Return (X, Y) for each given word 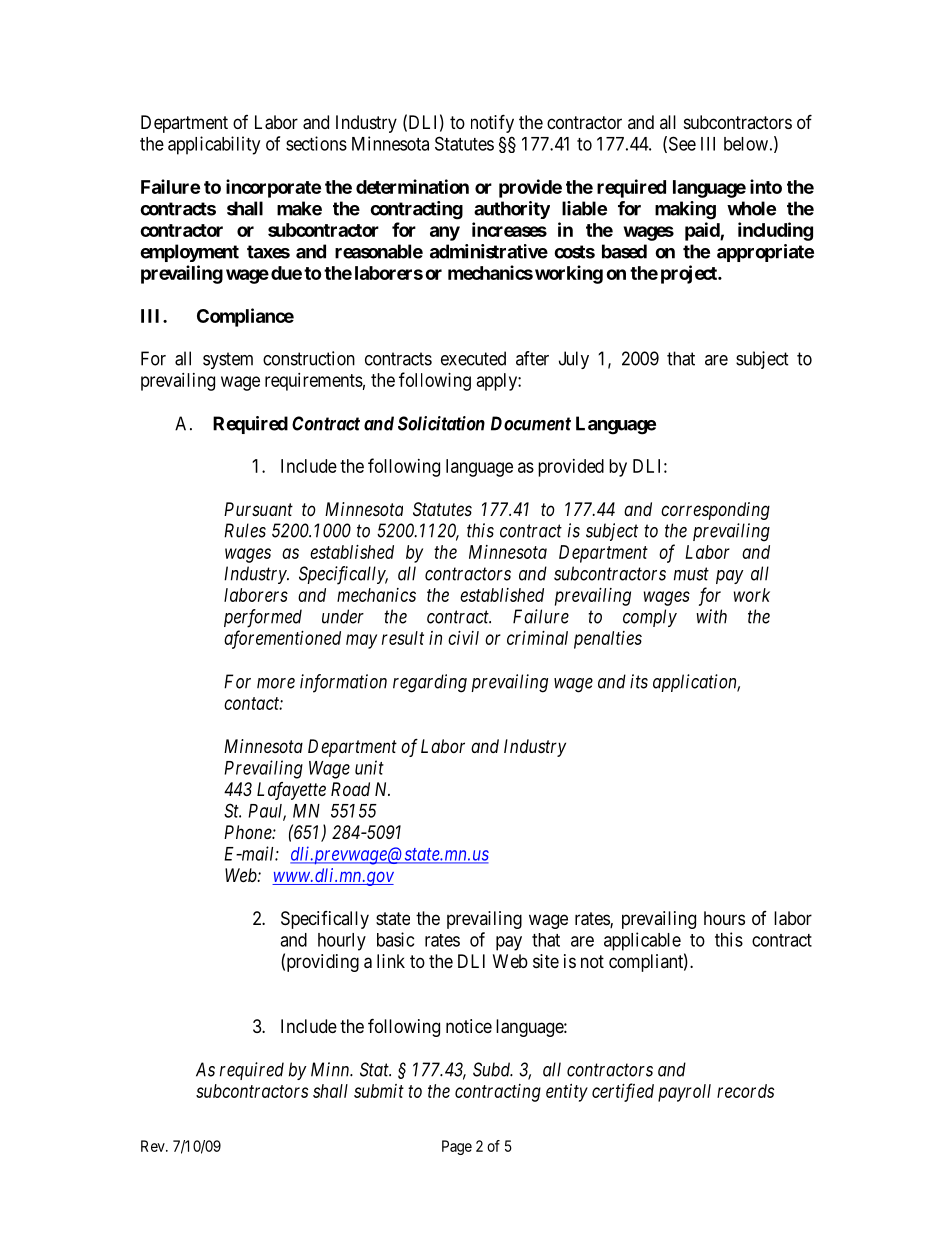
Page (457, 1147)
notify (492, 123)
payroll (684, 1093)
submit (379, 1091)
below (746, 144)
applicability (214, 145)
